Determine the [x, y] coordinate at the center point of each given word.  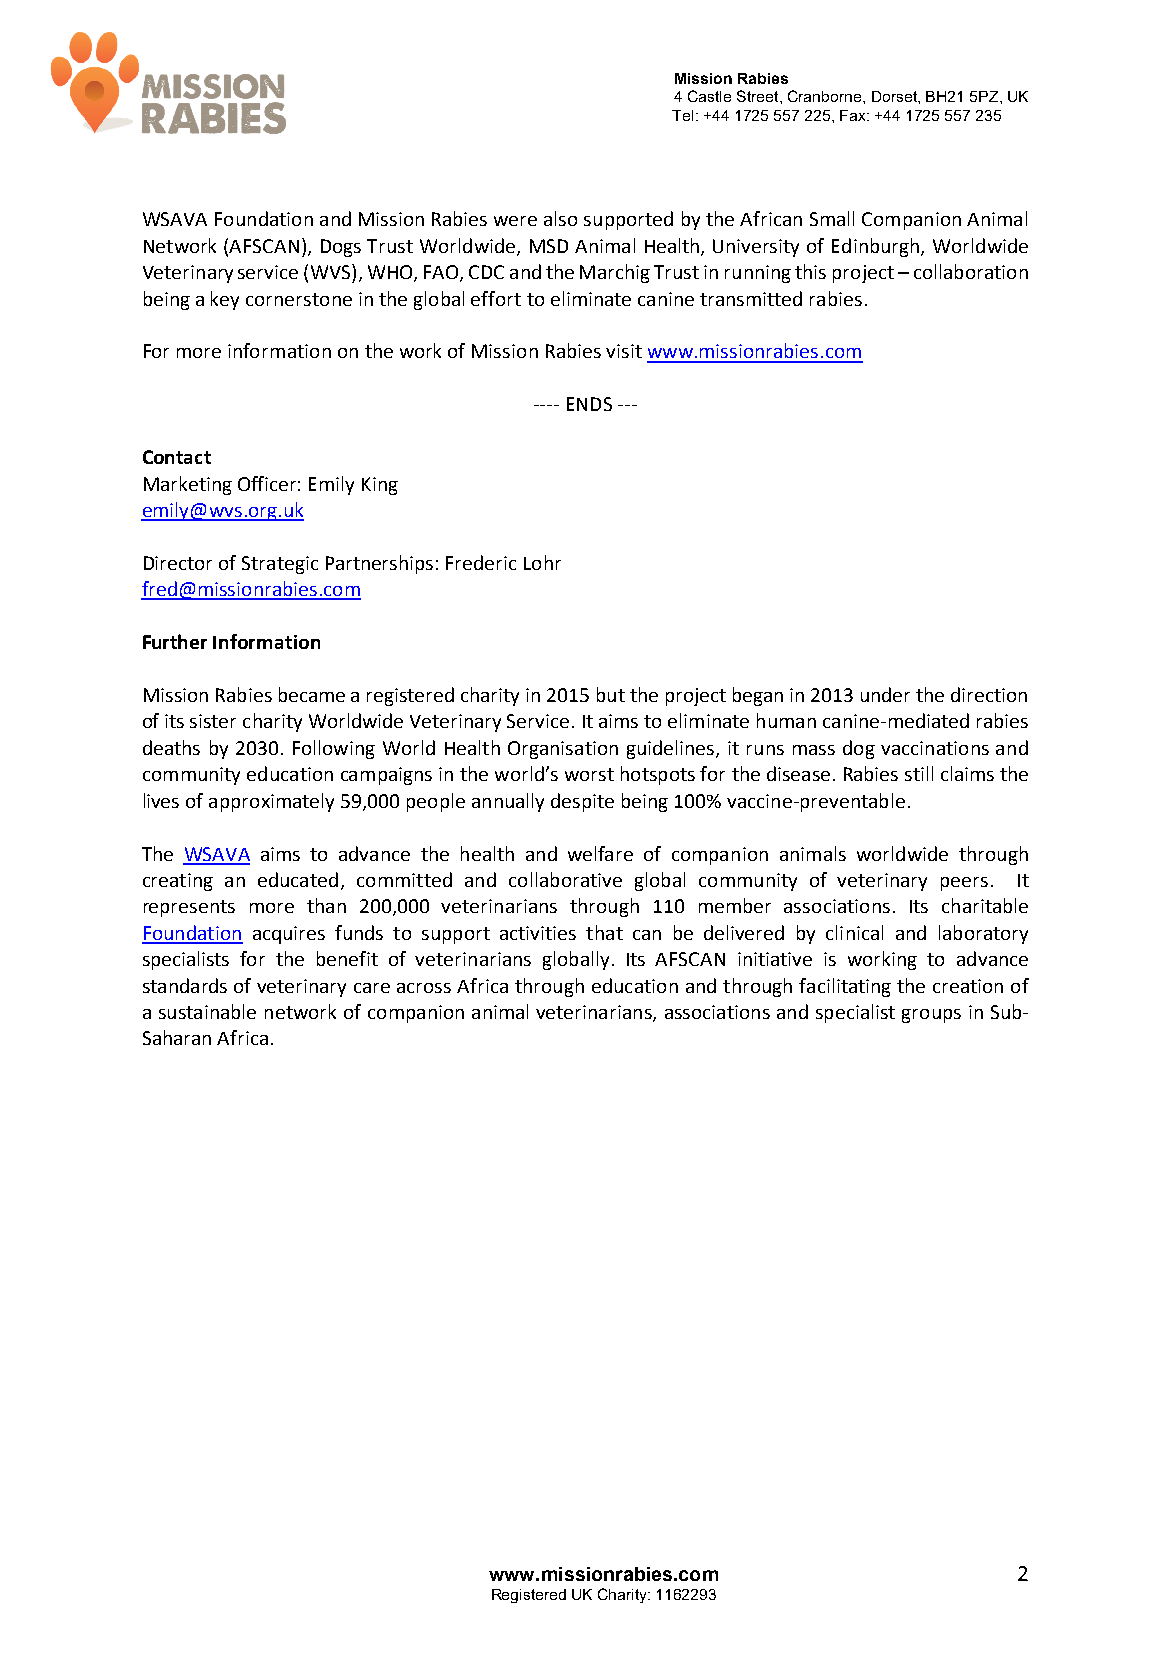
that [604, 932]
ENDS [589, 404]
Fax [854, 115]
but [611, 694]
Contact [177, 457]
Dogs [341, 248]
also [560, 218]
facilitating [845, 987]
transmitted [751, 298]
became [312, 694]
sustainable [207, 1011]
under [885, 694]
